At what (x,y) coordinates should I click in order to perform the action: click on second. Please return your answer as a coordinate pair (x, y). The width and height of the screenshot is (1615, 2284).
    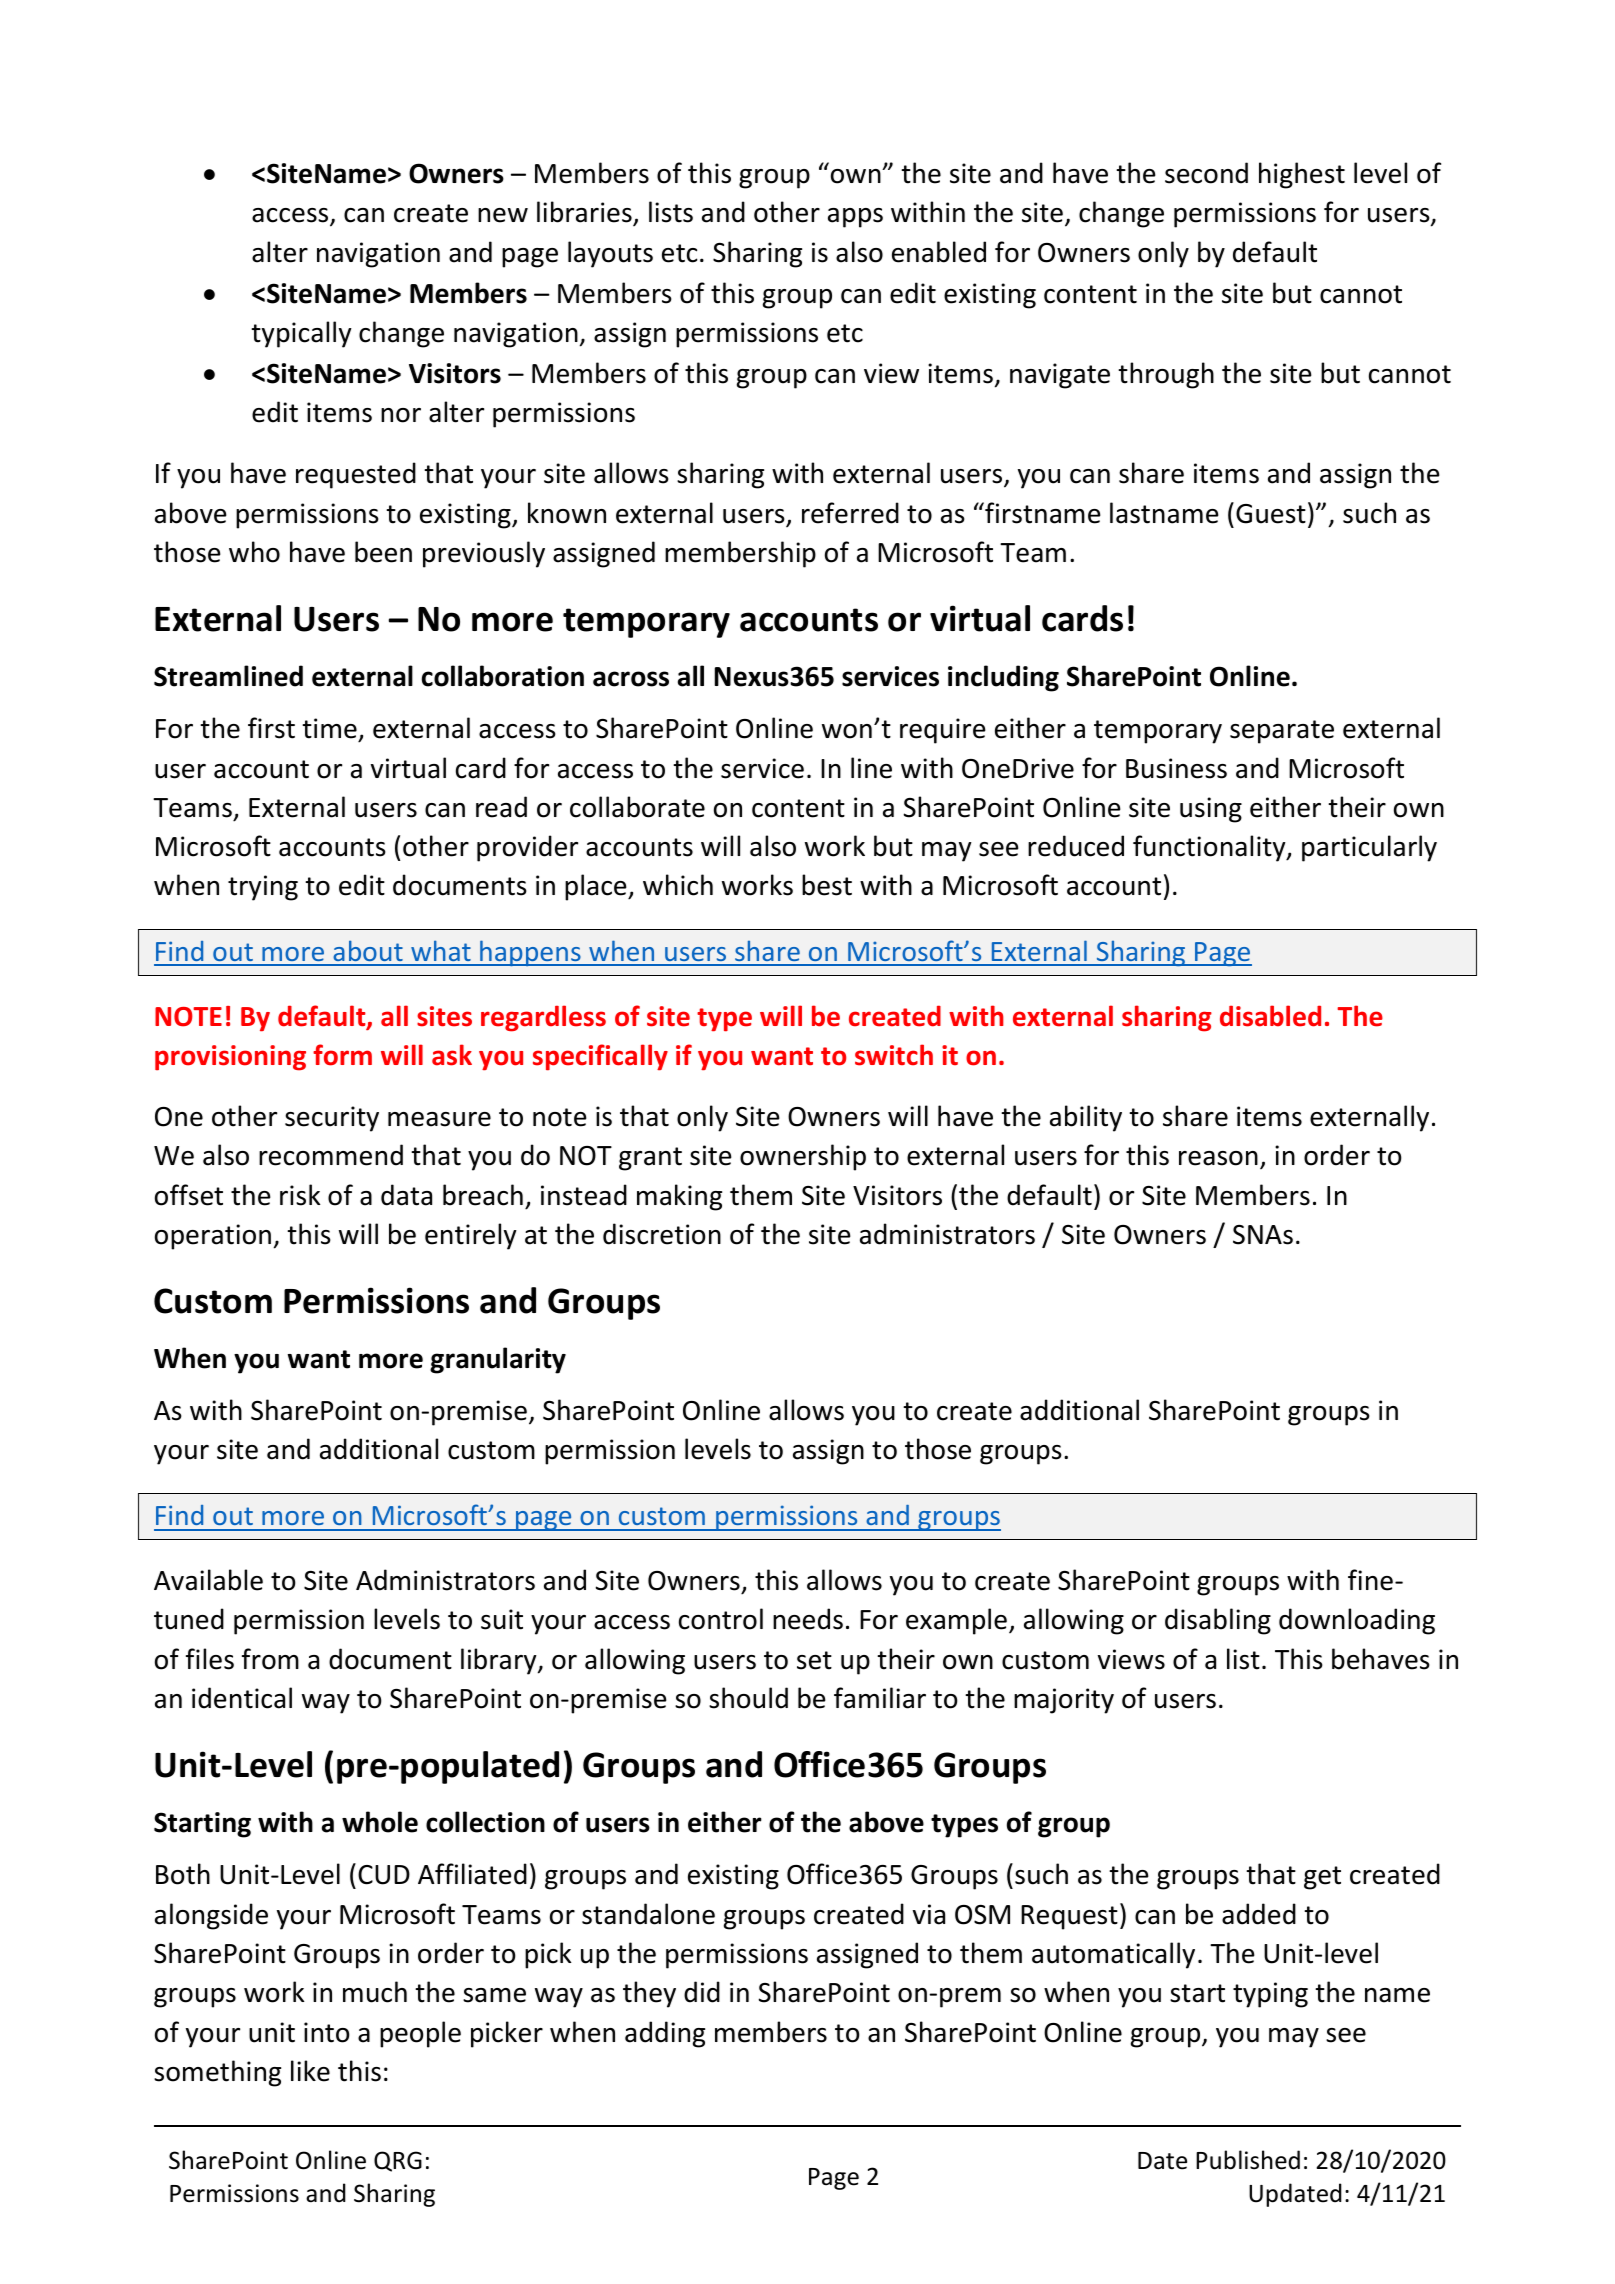
    Looking at the image, I should click on (1206, 173).
